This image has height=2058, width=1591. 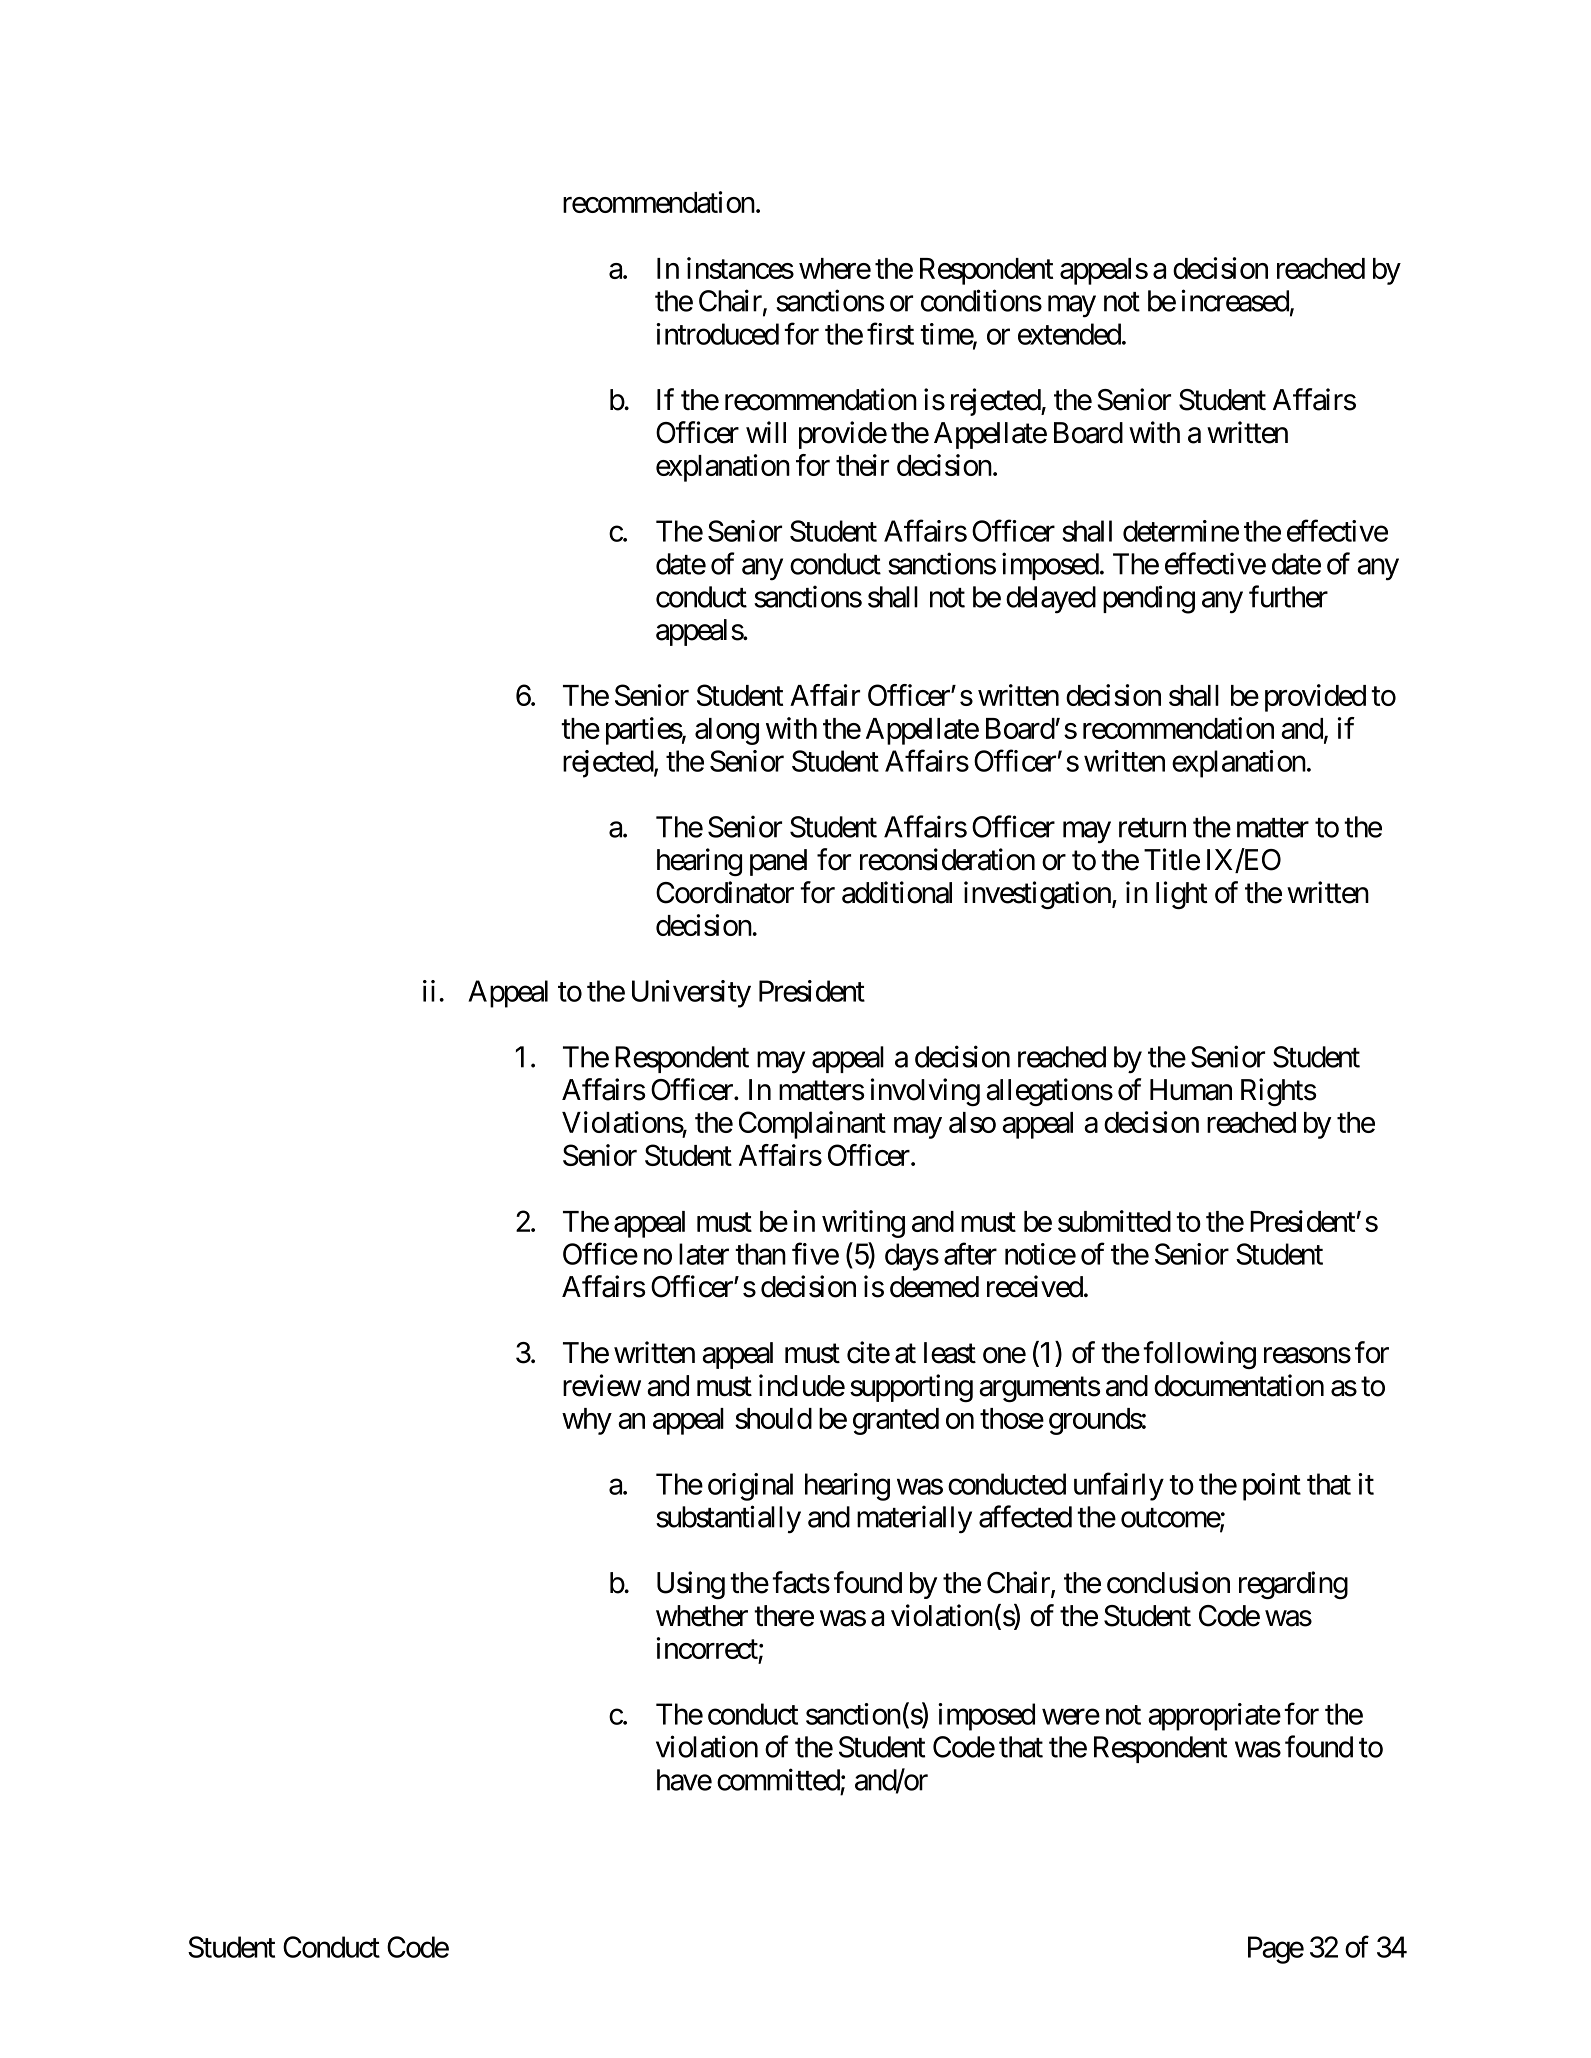 What do you see at coordinates (970, 1253) in the image?
I see `after` at bounding box center [970, 1253].
